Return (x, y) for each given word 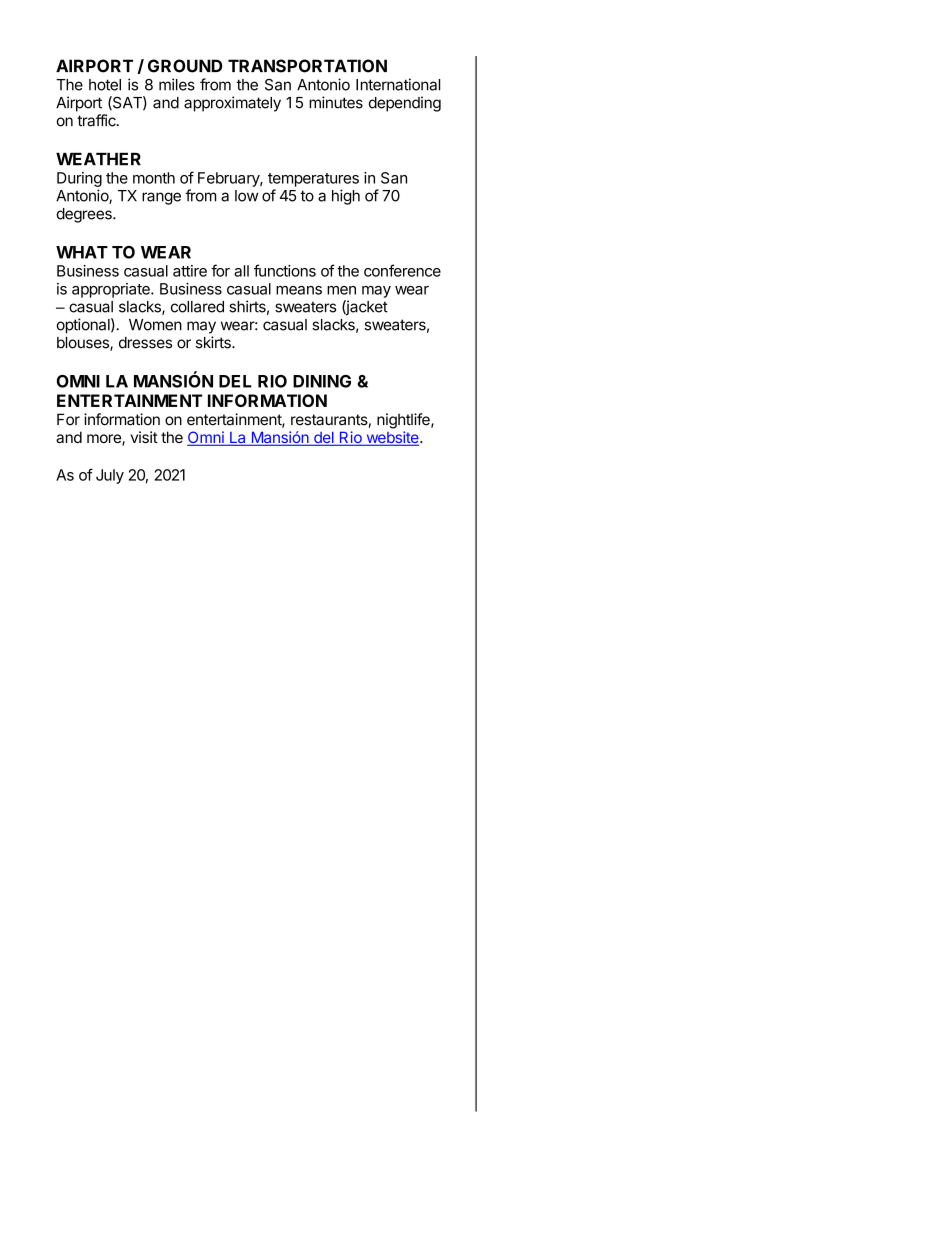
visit (144, 437)
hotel (105, 85)
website (392, 438)
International (398, 84)
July (110, 476)
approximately (232, 104)
